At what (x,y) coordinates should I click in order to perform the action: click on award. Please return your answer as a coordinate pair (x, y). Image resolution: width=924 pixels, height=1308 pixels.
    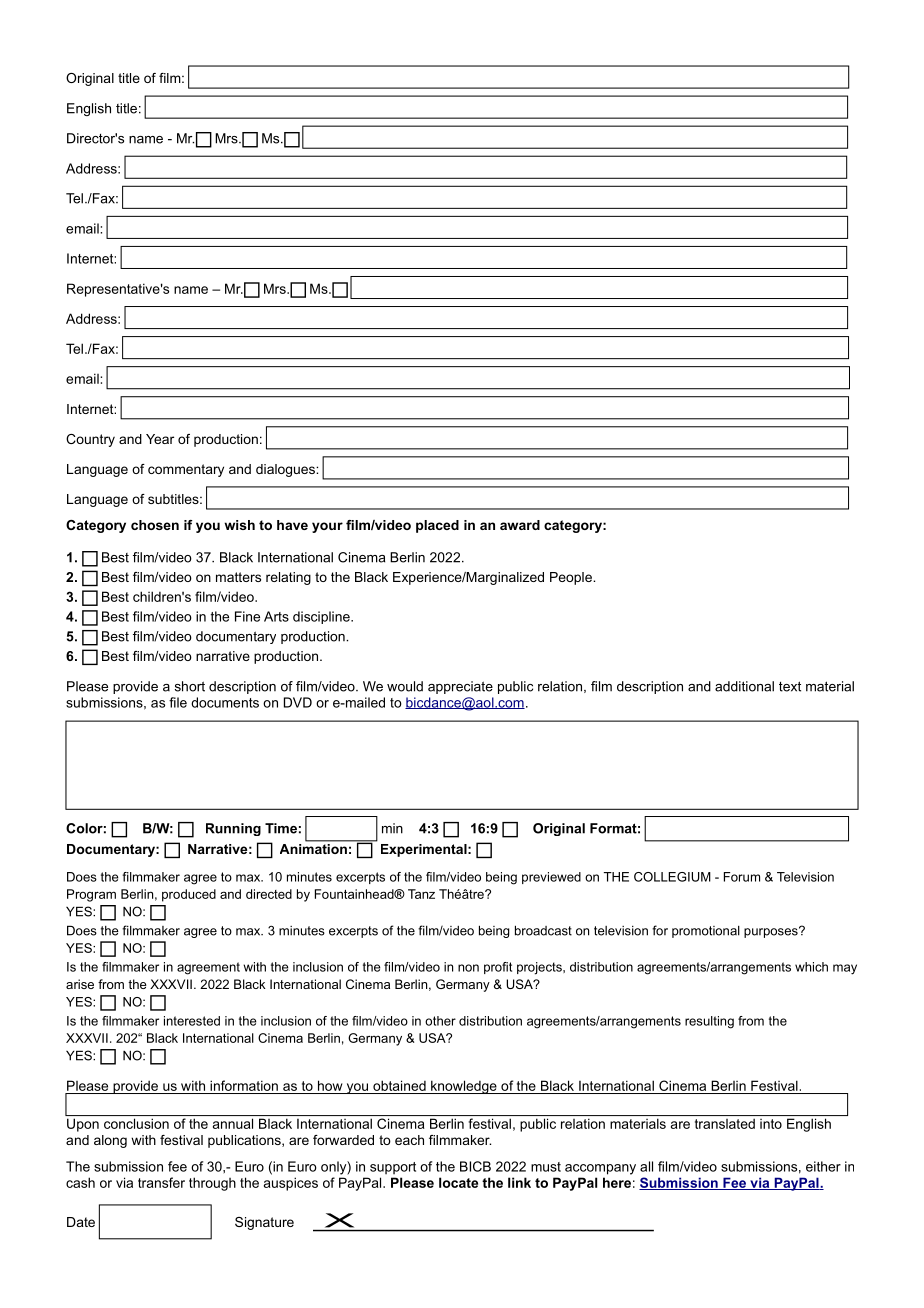
    Looking at the image, I should click on (520, 525).
